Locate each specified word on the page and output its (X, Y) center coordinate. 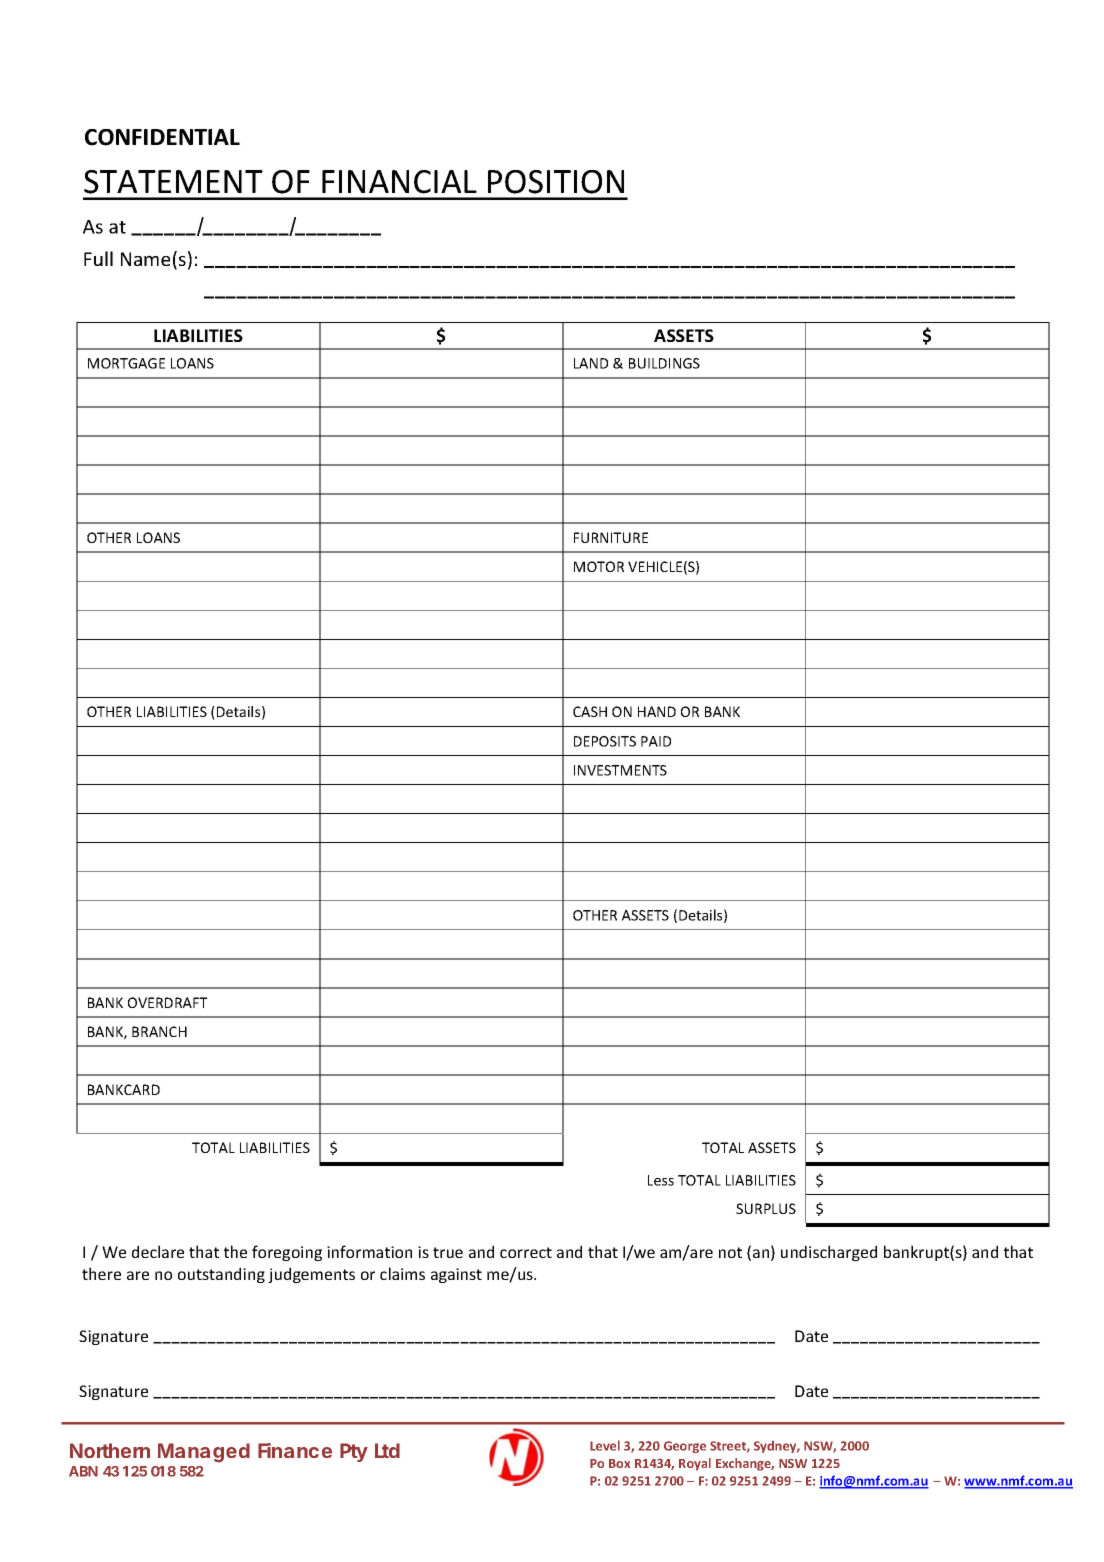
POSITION (556, 182)
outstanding (221, 1275)
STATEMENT (173, 182)
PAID (656, 741)
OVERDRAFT (168, 1002)
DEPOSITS (605, 741)
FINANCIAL (399, 182)
